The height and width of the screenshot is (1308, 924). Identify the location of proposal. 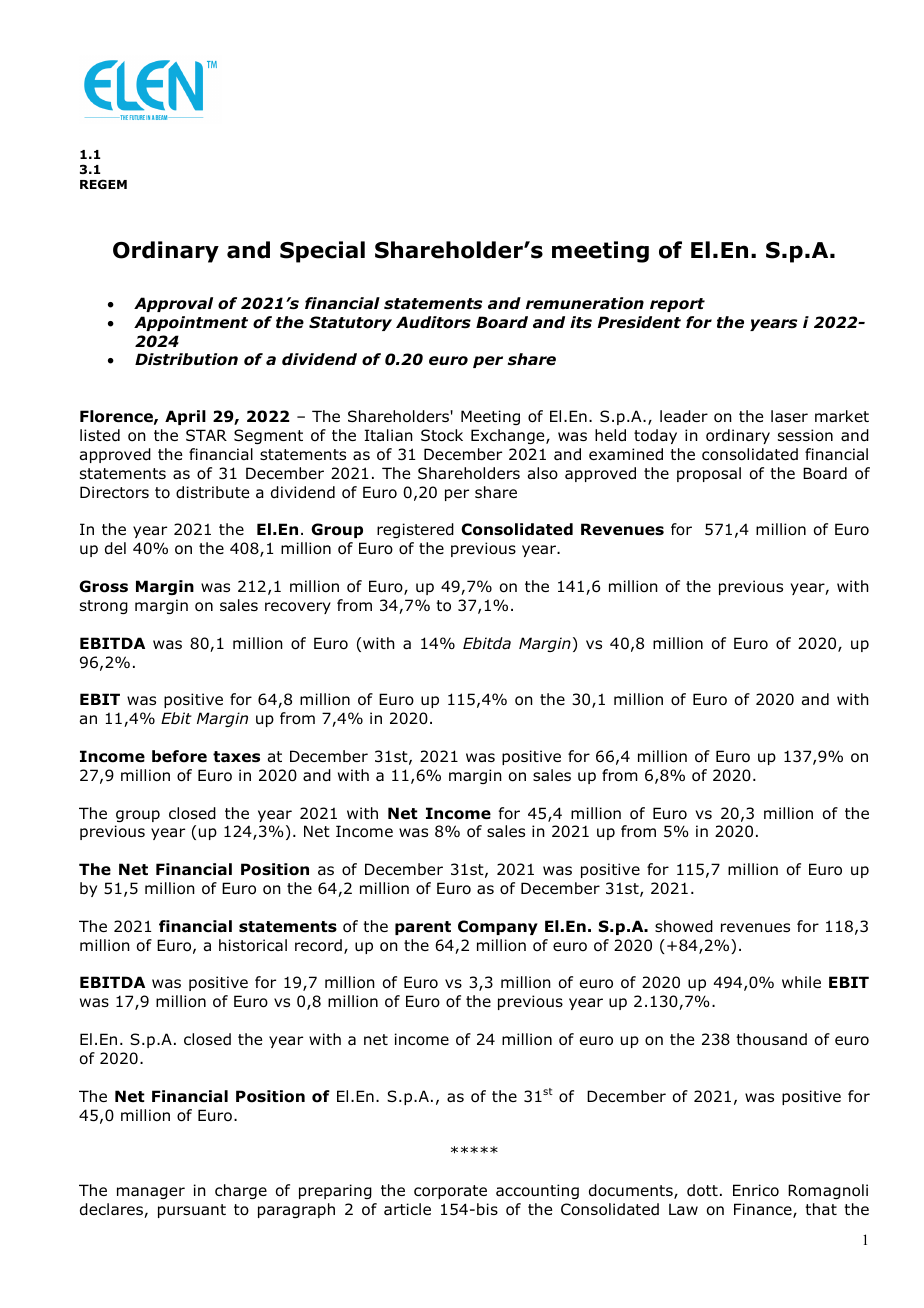
(709, 474).
